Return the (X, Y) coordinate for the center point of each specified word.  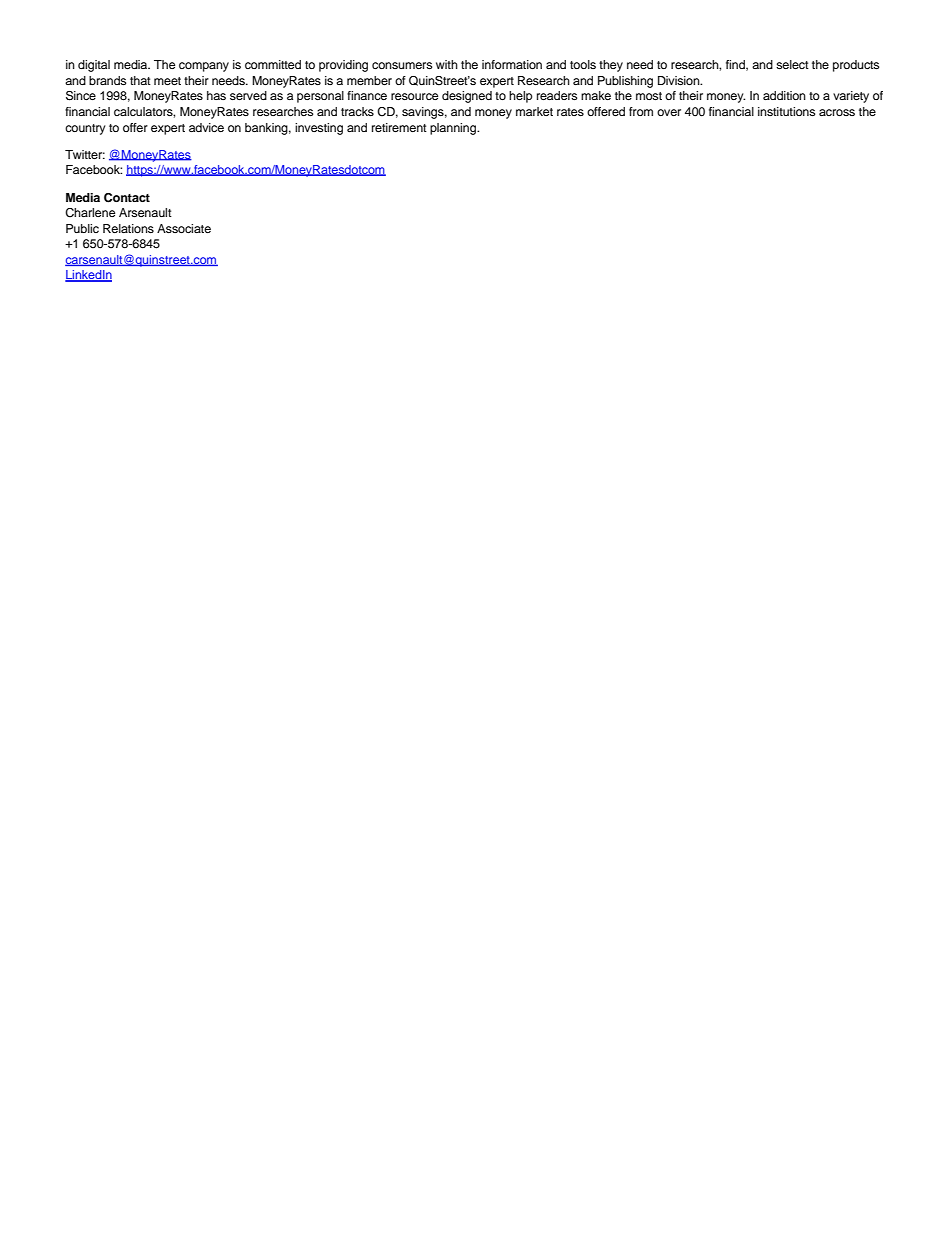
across (837, 112)
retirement (399, 127)
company (204, 67)
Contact (127, 198)
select (792, 64)
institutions (786, 111)
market (534, 111)
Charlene (90, 213)
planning (454, 129)
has (216, 95)
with (447, 64)
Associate (184, 228)
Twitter (85, 154)
